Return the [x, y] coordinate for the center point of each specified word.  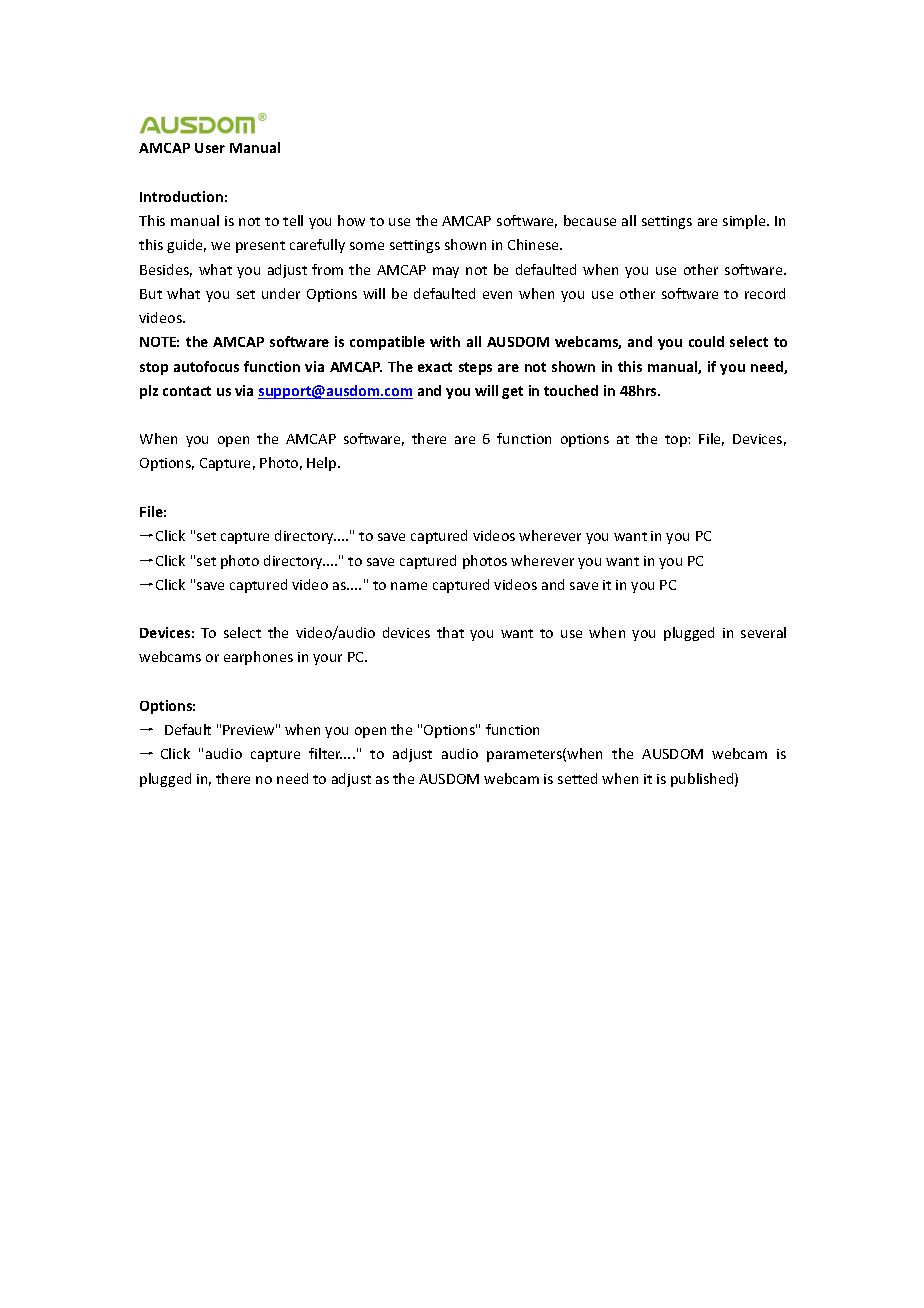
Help [323, 464]
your [327, 659]
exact [435, 367]
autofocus [206, 366]
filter [325, 753]
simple [745, 222]
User [210, 148]
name [409, 586]
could [706, 341]
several [763, 632]
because [590, 220]
